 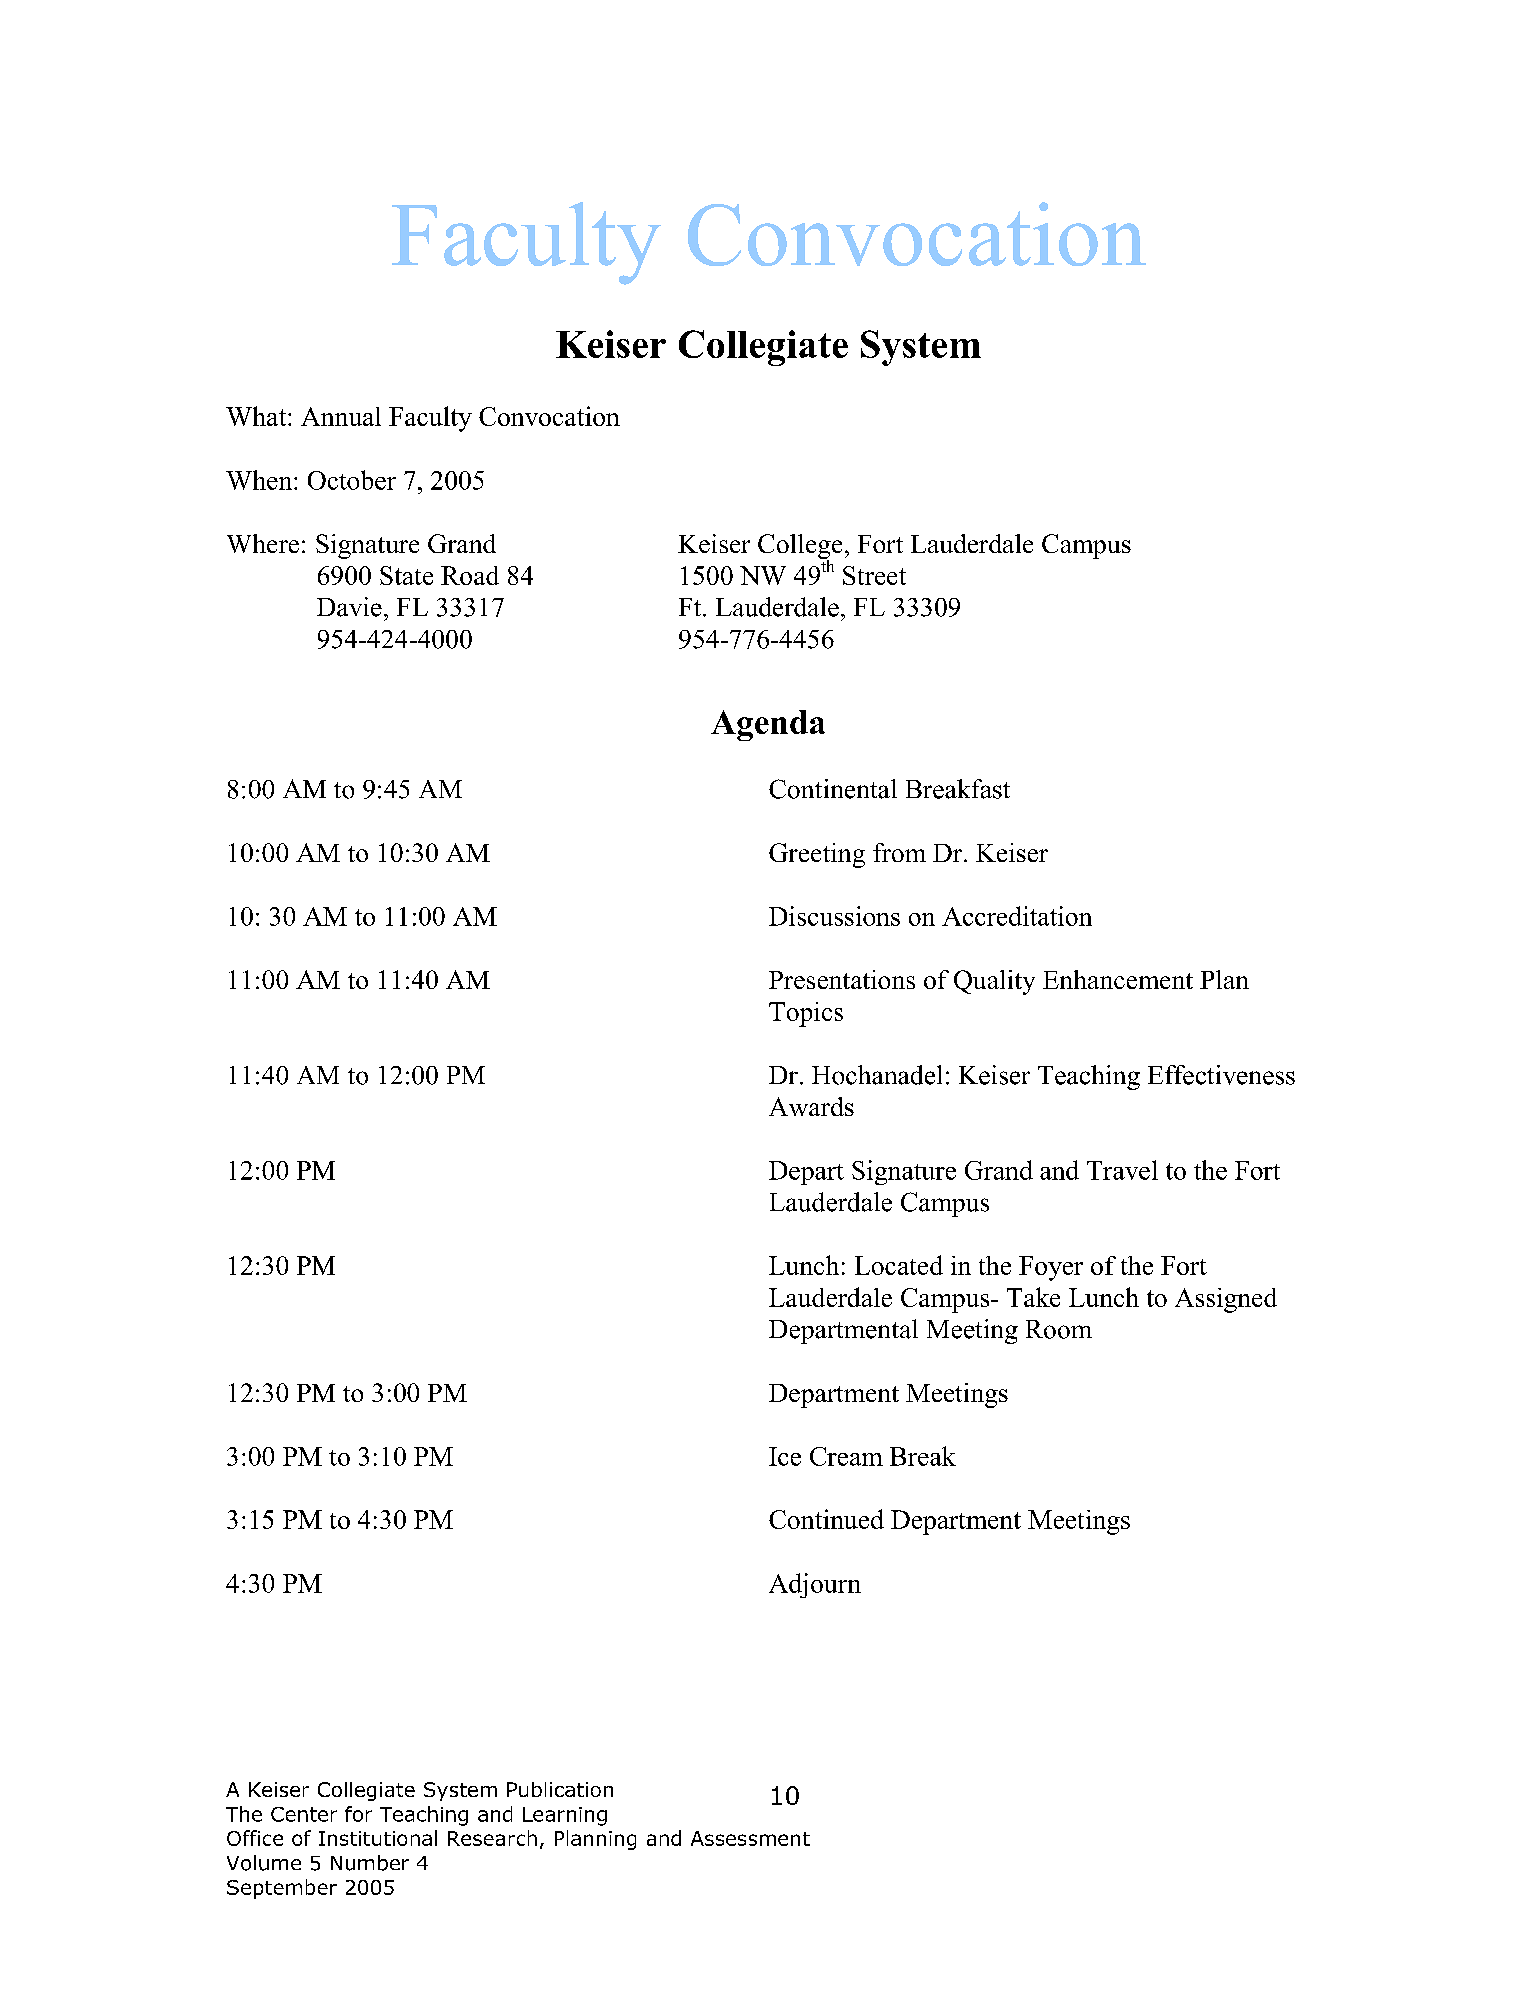 I want to click on Room, so click(x=1059, y=1329).
